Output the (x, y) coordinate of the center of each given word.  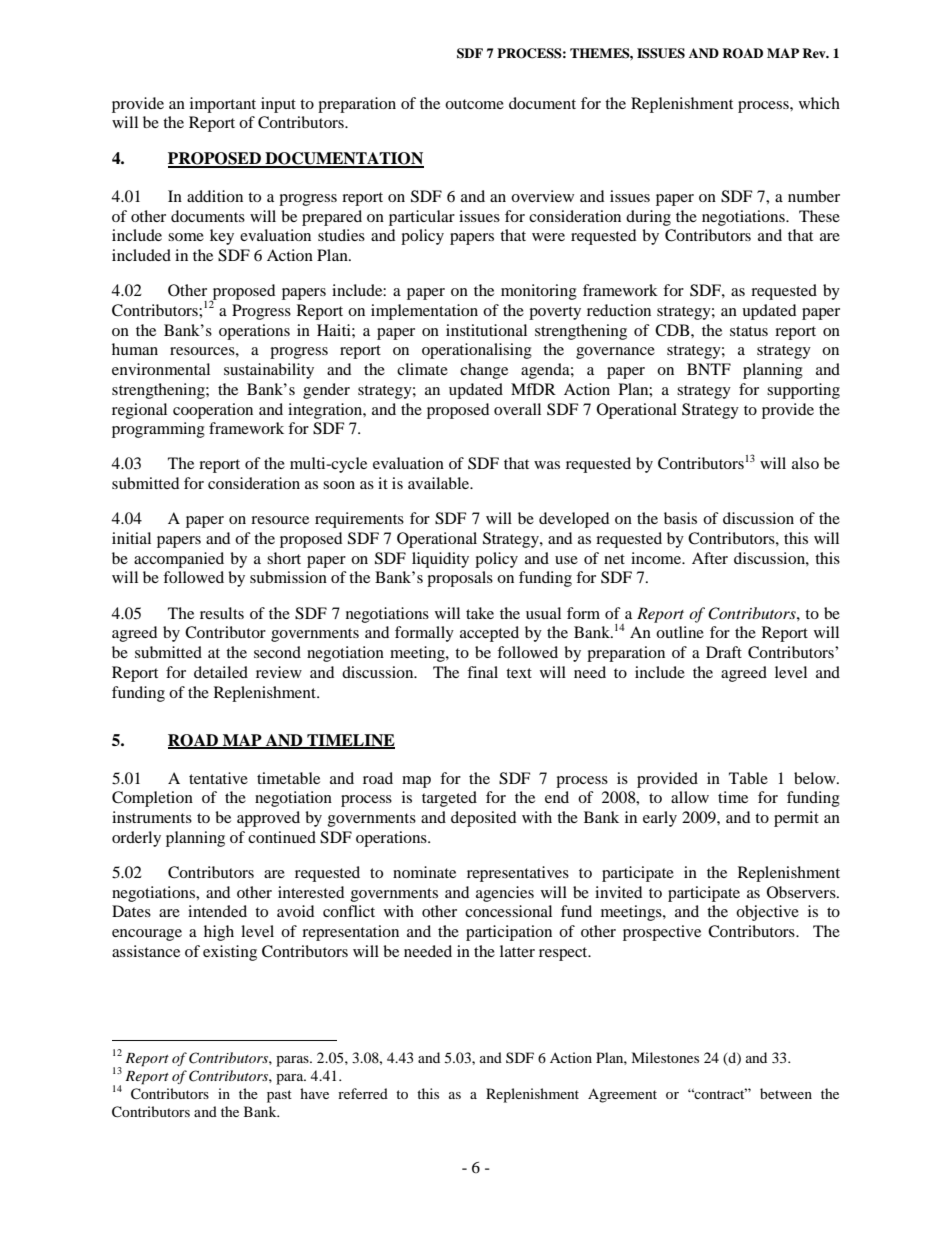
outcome (474, 104)
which (819, 103)
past (279, 1096)
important (223, 105)
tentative (218, 778)
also (805, 463)
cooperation (213, 411)
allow (690, 797)
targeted (449, 799)
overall (517, 409)
